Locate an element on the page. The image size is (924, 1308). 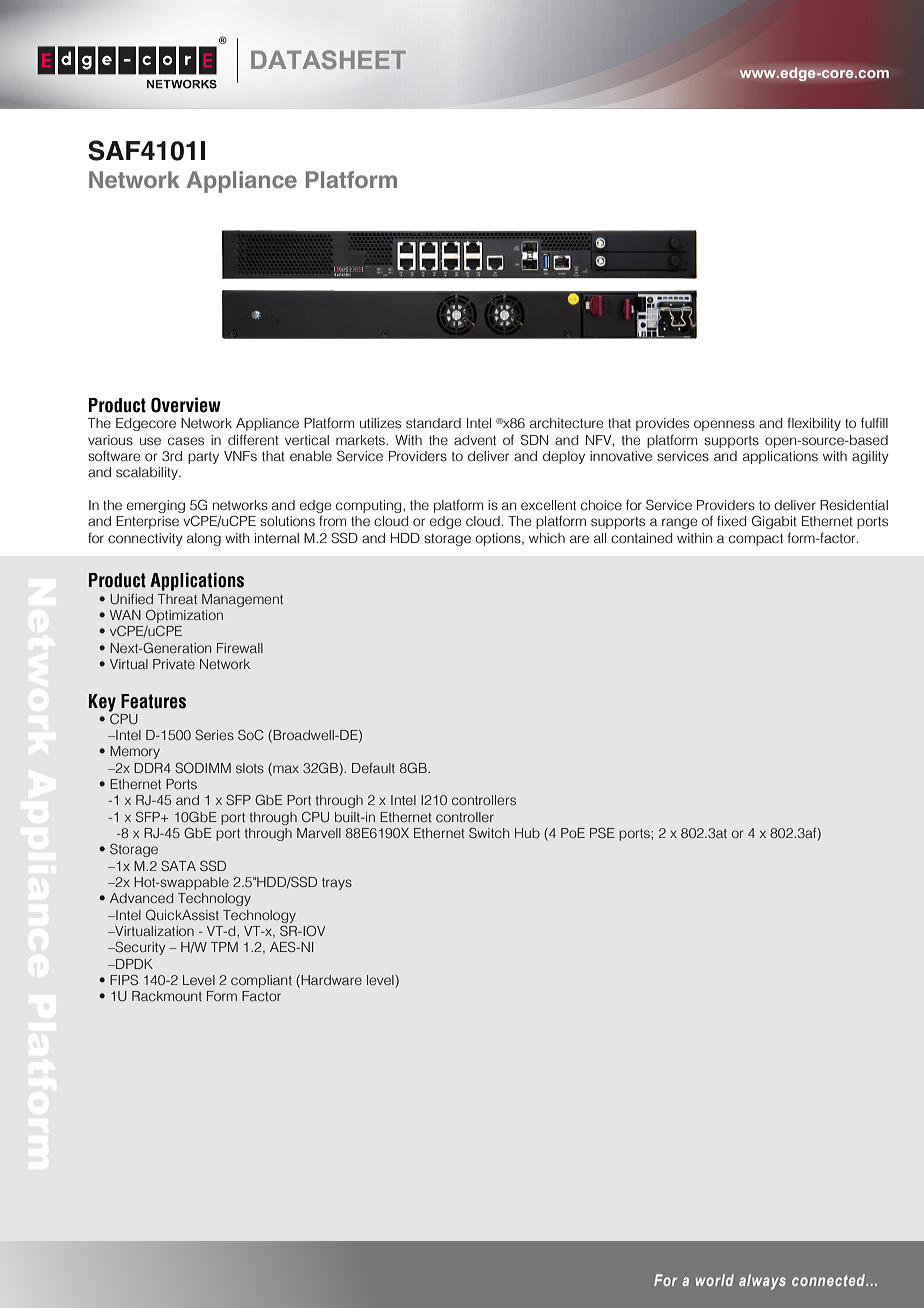
TPM is located at coordinates (224, 947).
